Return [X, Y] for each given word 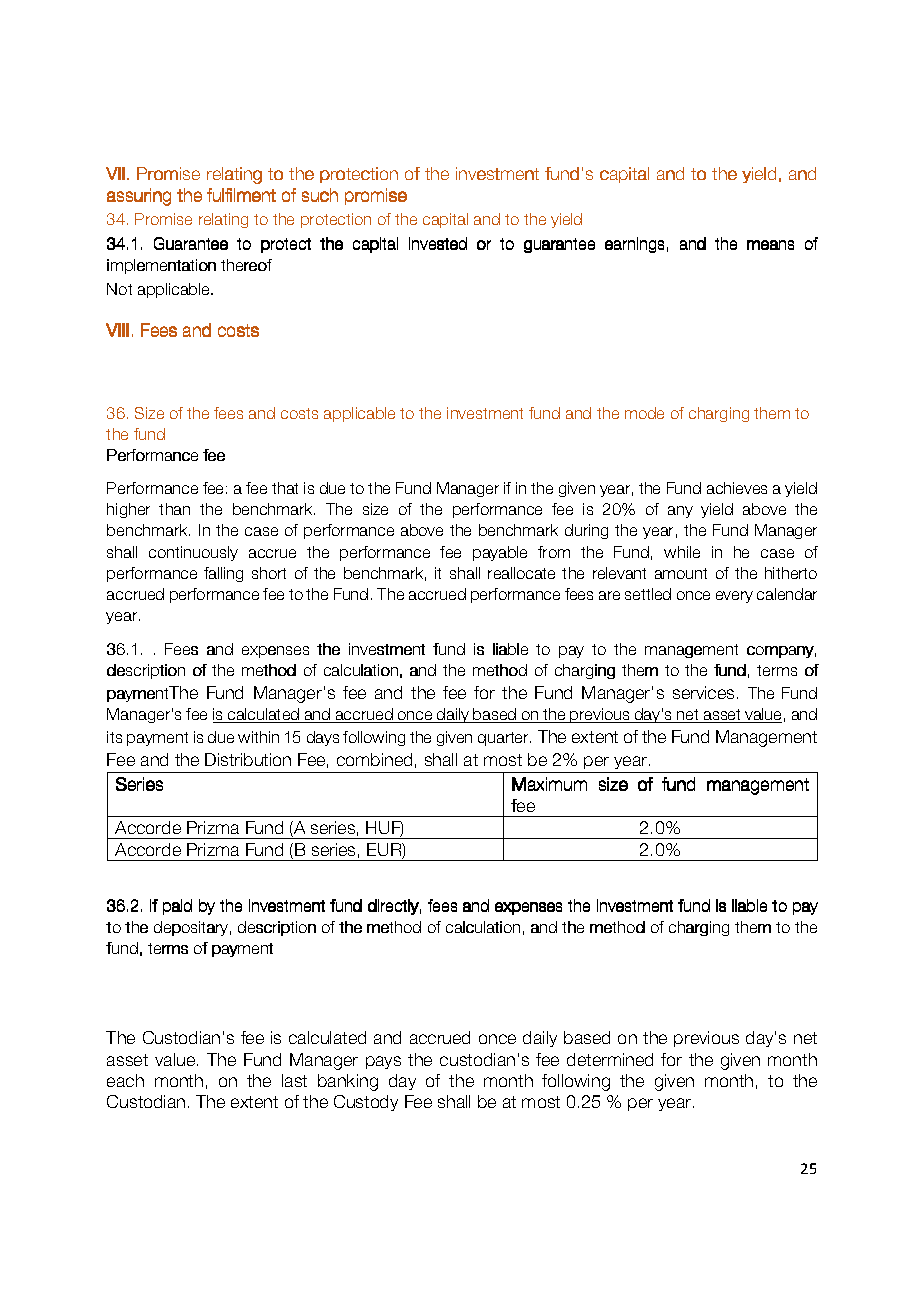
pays [383, 1062]
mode [644, 413]
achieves [737, 488]
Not [119, 289]
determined [610, 1059]
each [125, 1080]
